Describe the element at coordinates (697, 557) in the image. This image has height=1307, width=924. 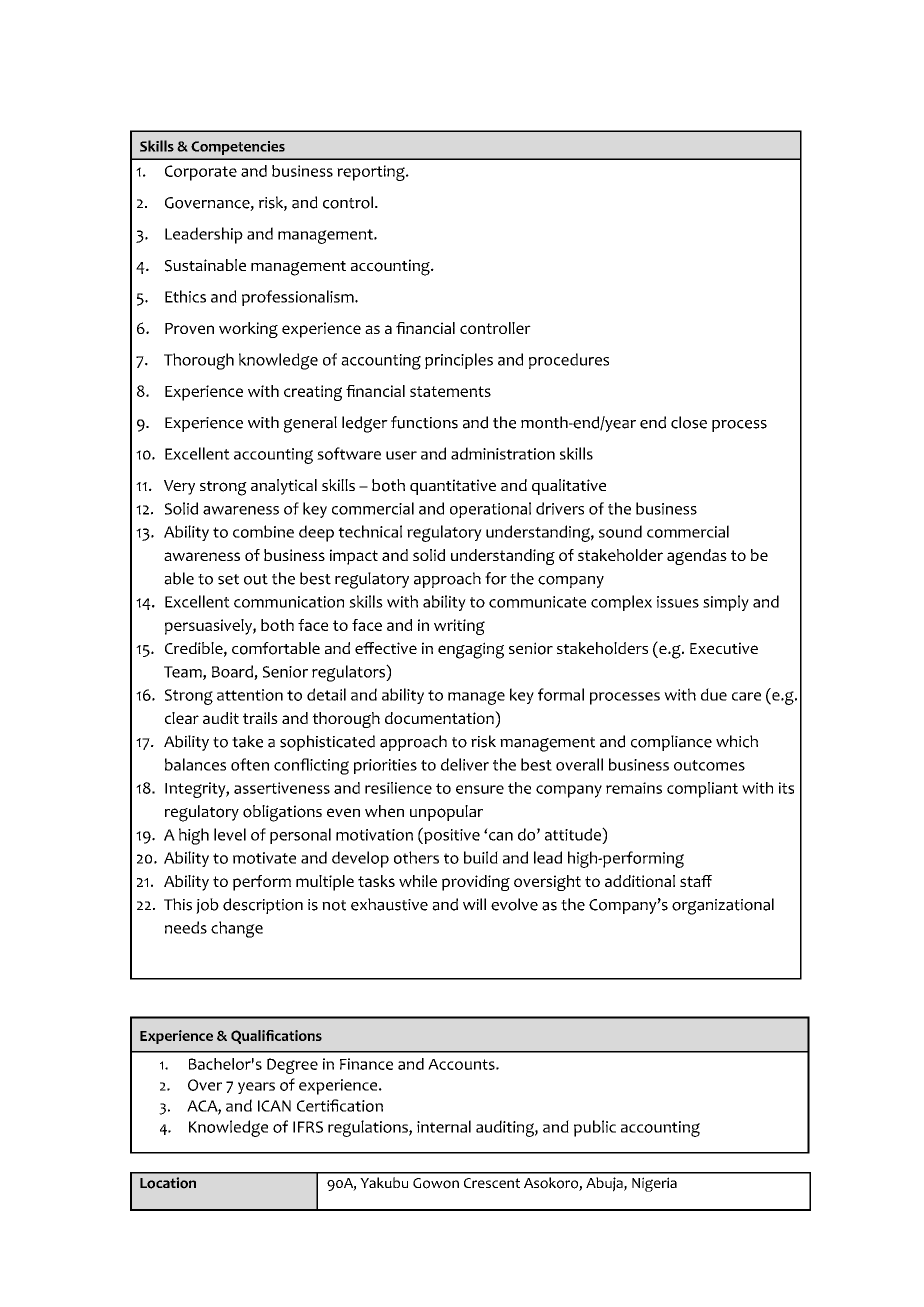
I see `agendas` at that location.
